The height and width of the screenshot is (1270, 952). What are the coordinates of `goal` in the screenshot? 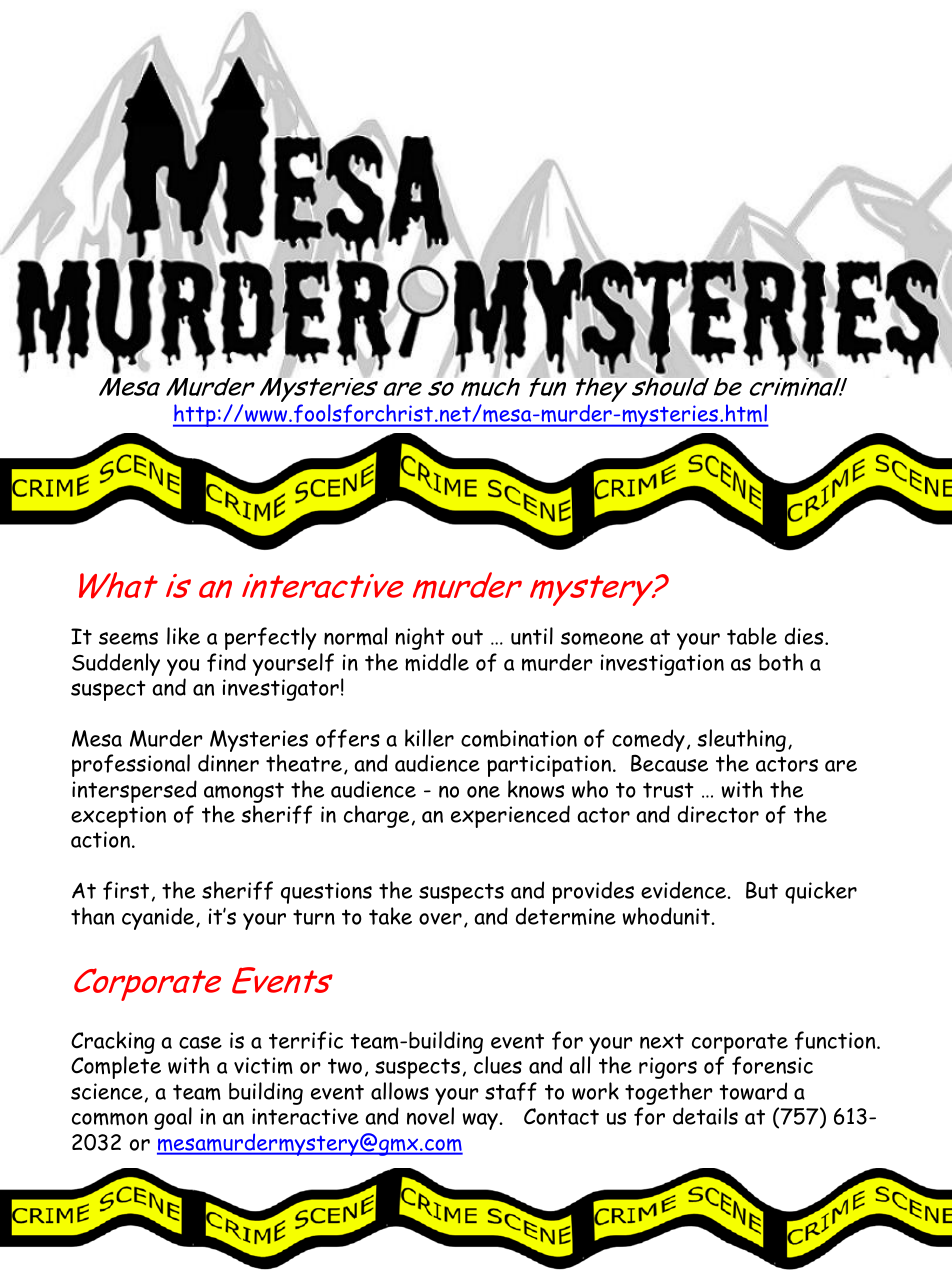 It's located at (173, 1118).
